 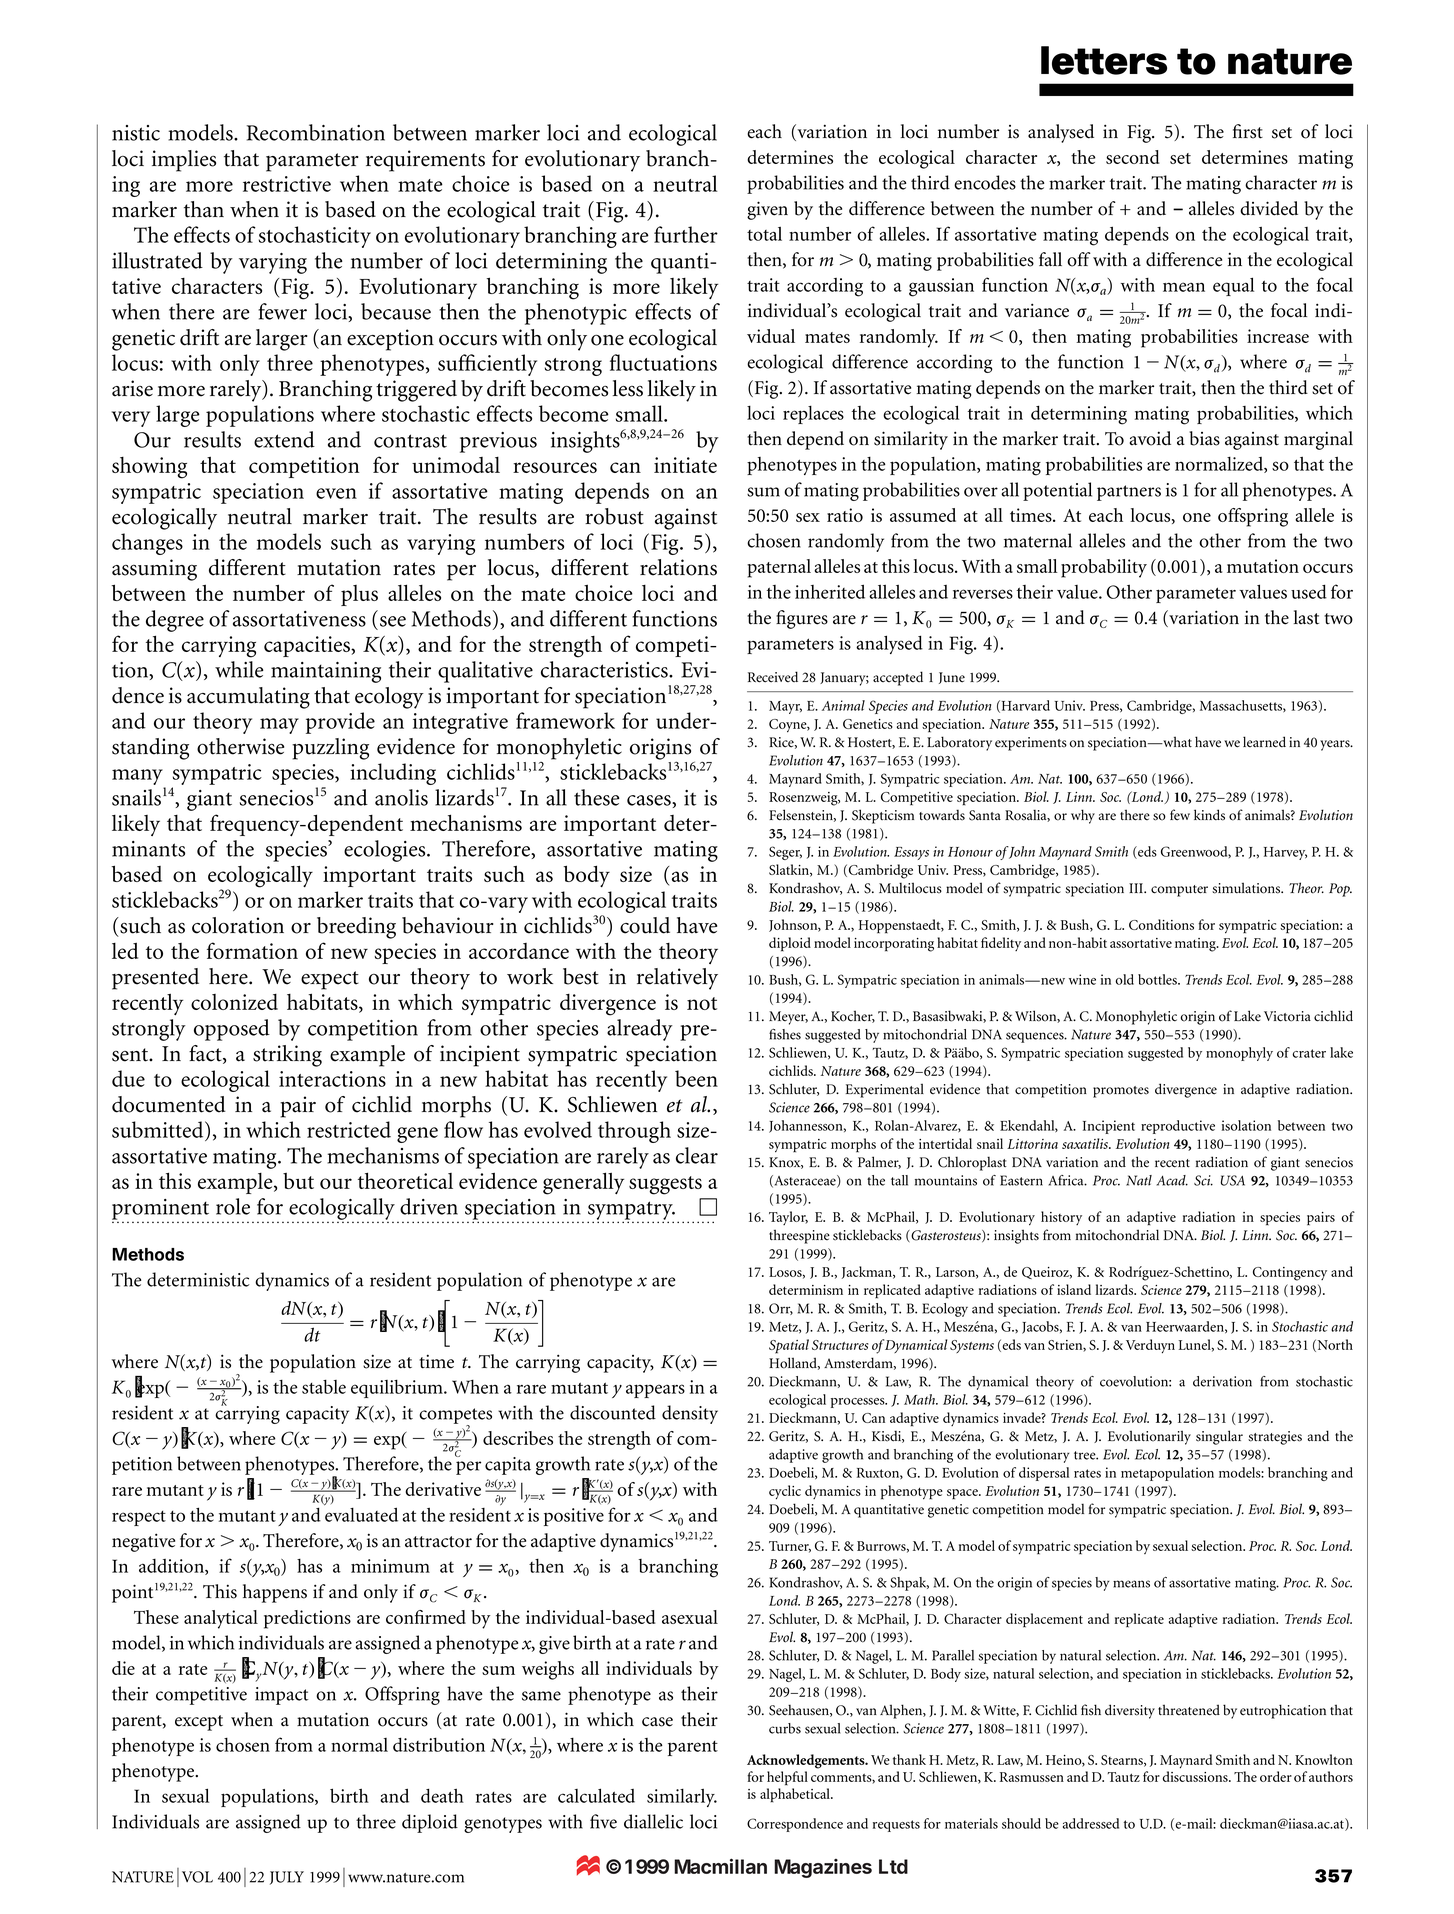 I want to click on total, so click(x=764, y=234).
